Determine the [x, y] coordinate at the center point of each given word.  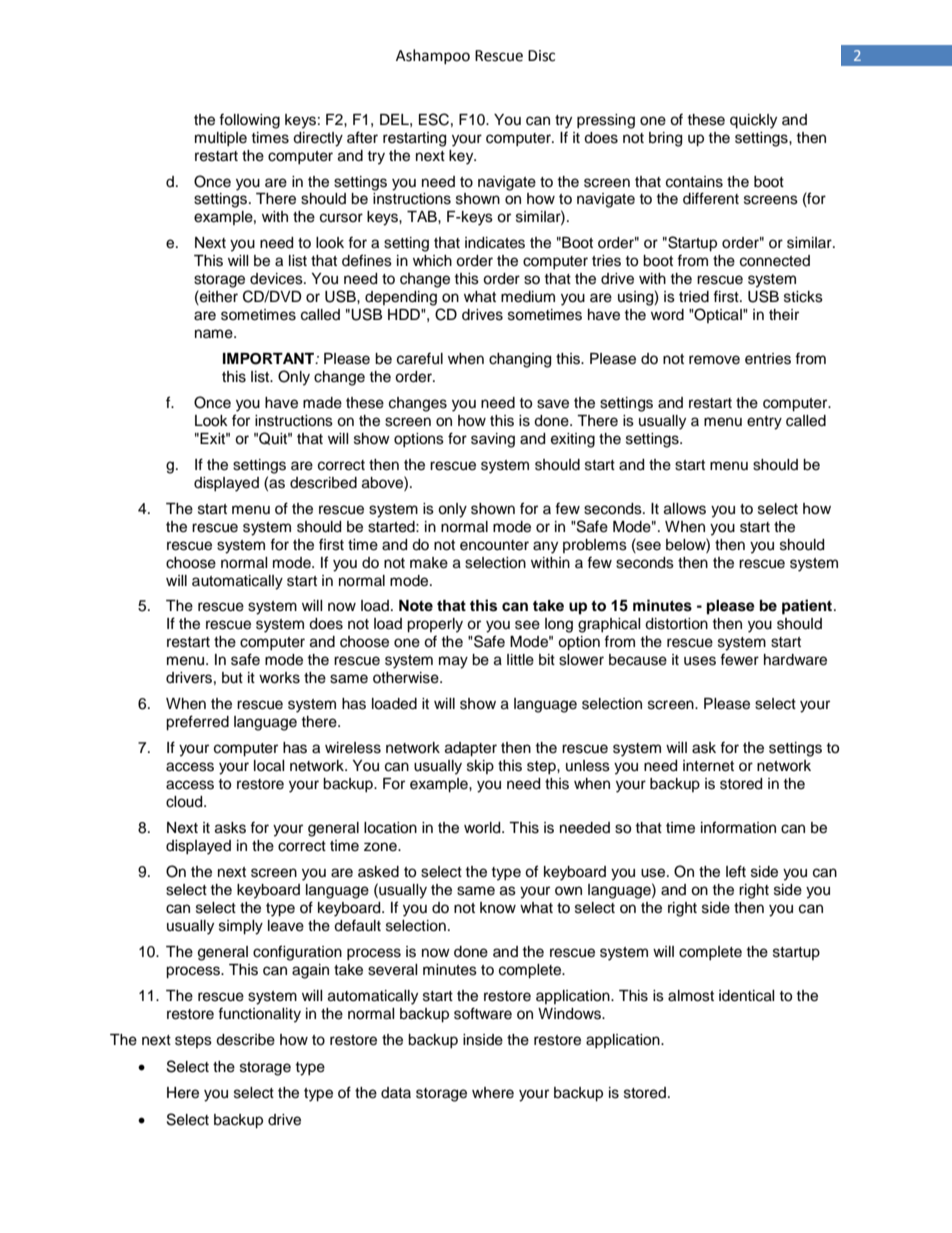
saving [493, 440]
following [249, 121]
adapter [471, 749]
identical [747, 996]
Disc [541, 56]
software [483, 1013]
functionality [259, 1015]
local [269, 766]
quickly [753, 121]
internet [708, 766]
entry [764, 423]
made [322, 403]
